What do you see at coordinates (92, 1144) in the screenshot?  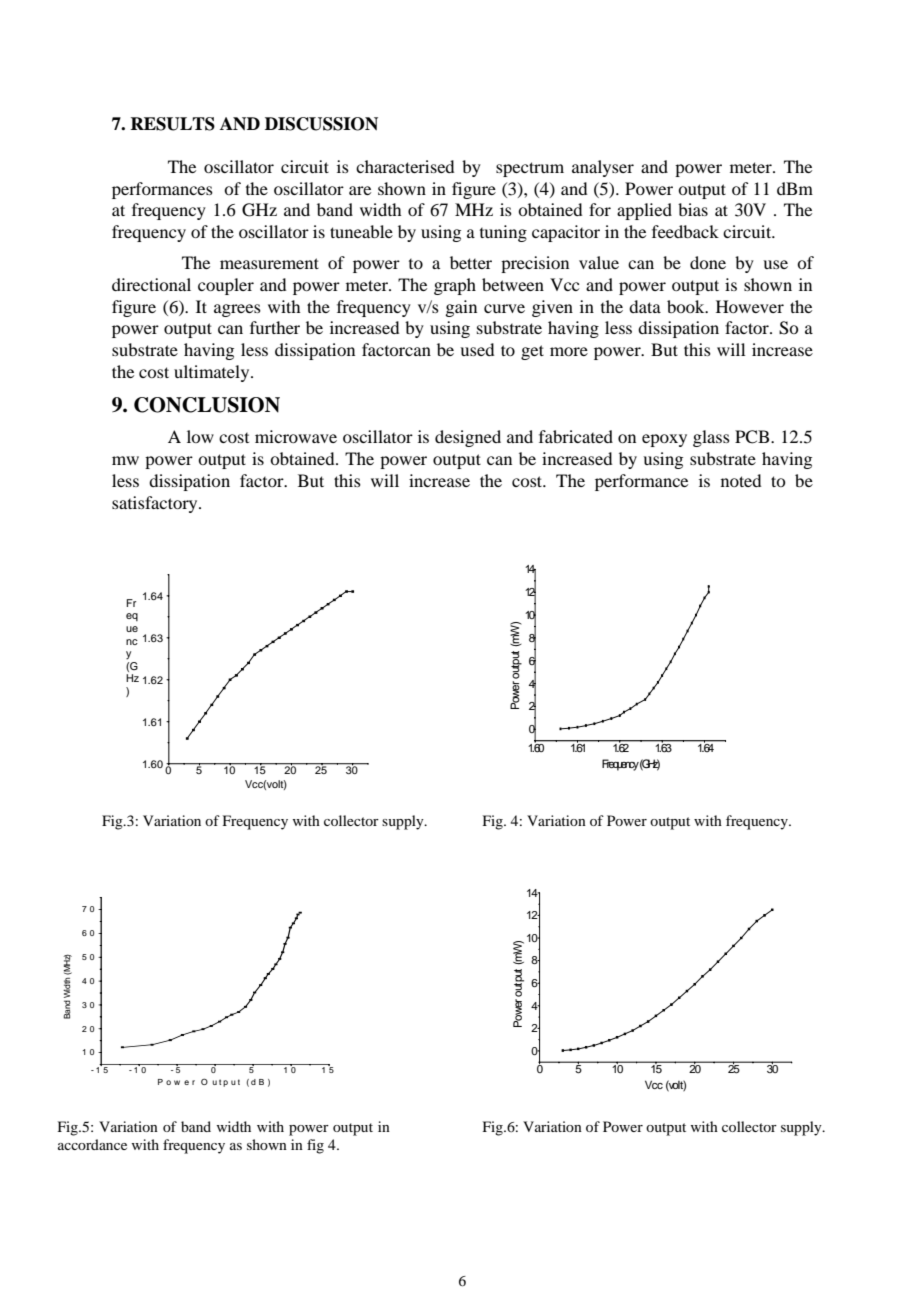 I see `accordance` at bounding box center [92, 1144].
